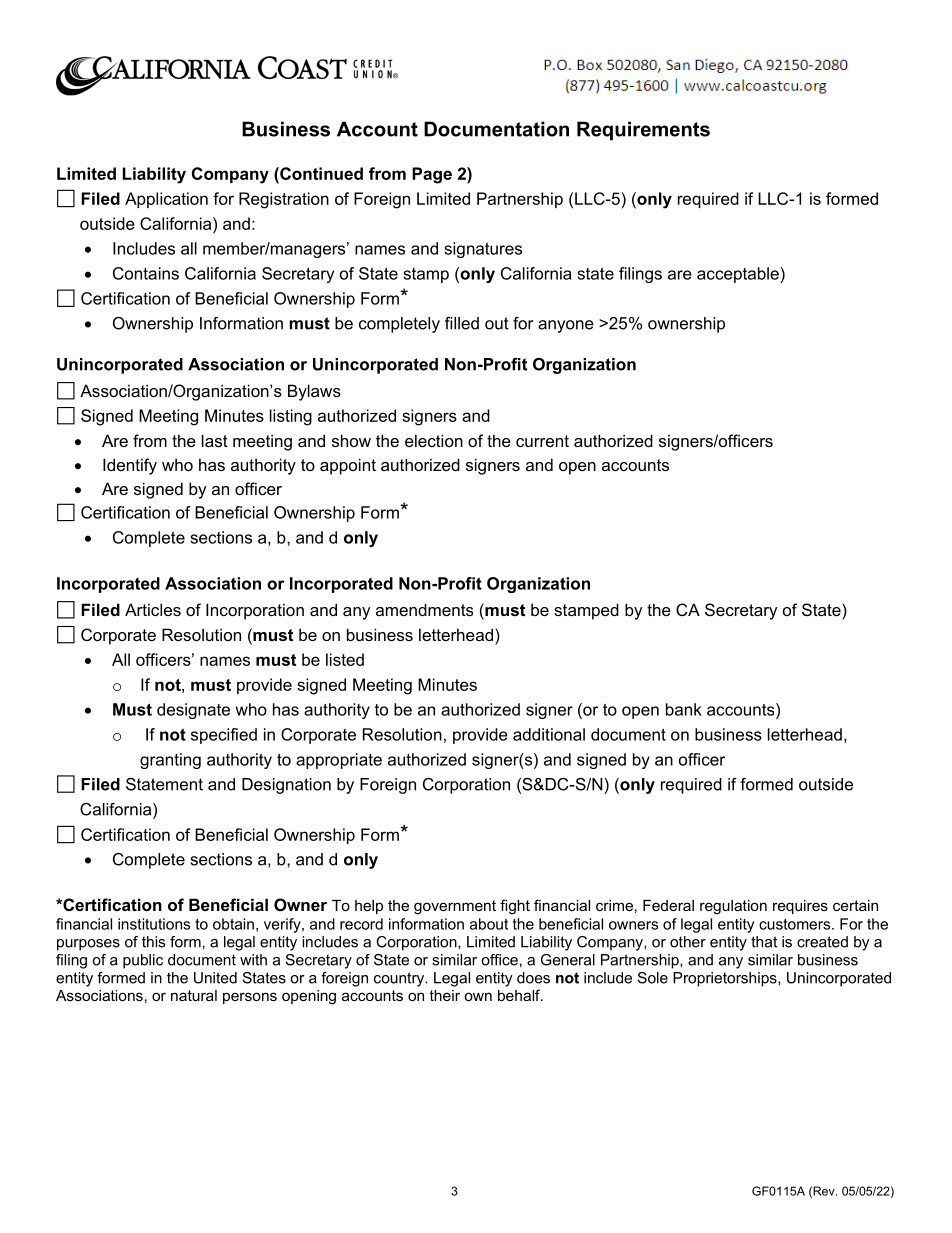 The width and height of the screenshot is (952, 1233). I want to click on Requirements, so click(643, 131).
